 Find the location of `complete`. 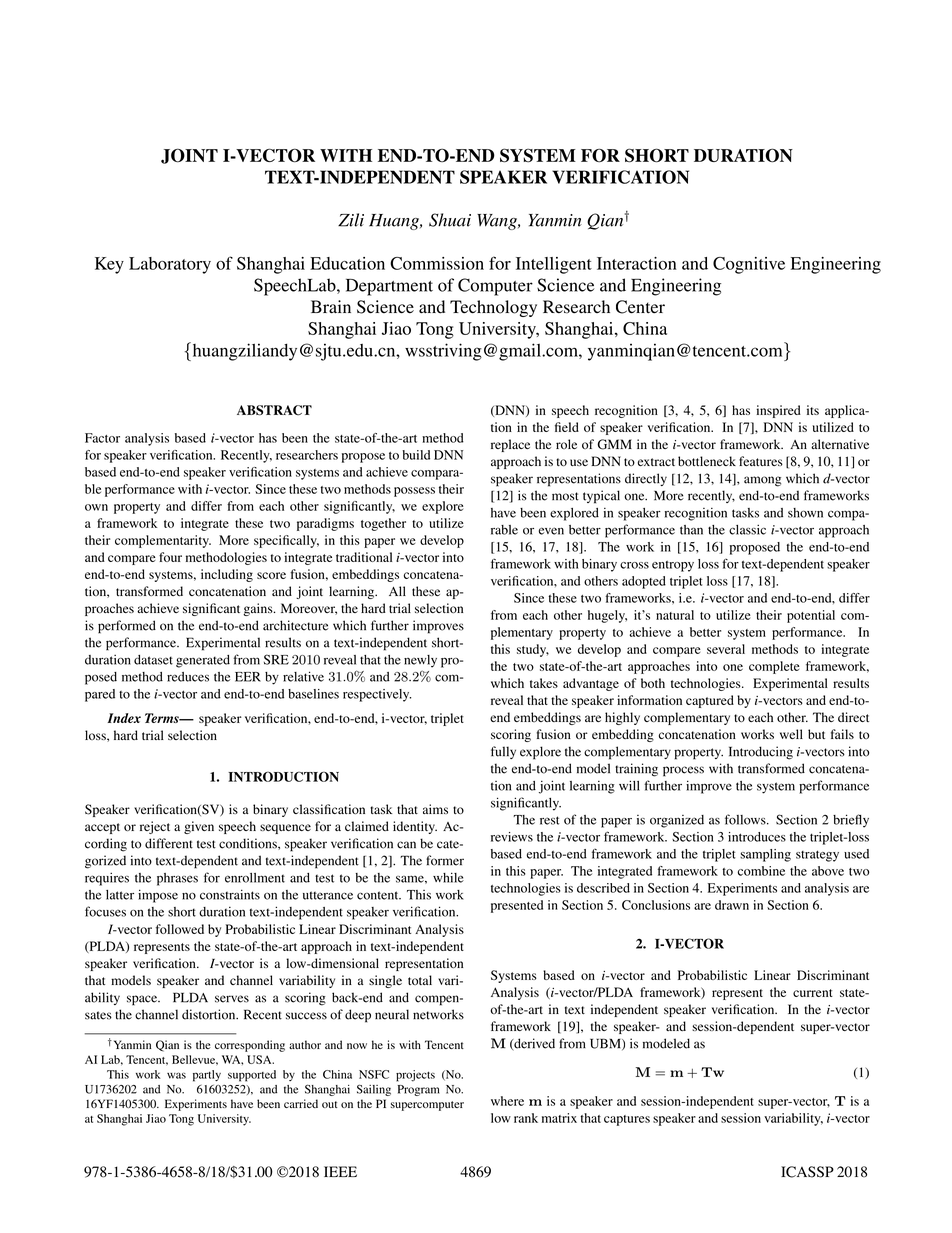

complete is located at coordinates (774, 667).
